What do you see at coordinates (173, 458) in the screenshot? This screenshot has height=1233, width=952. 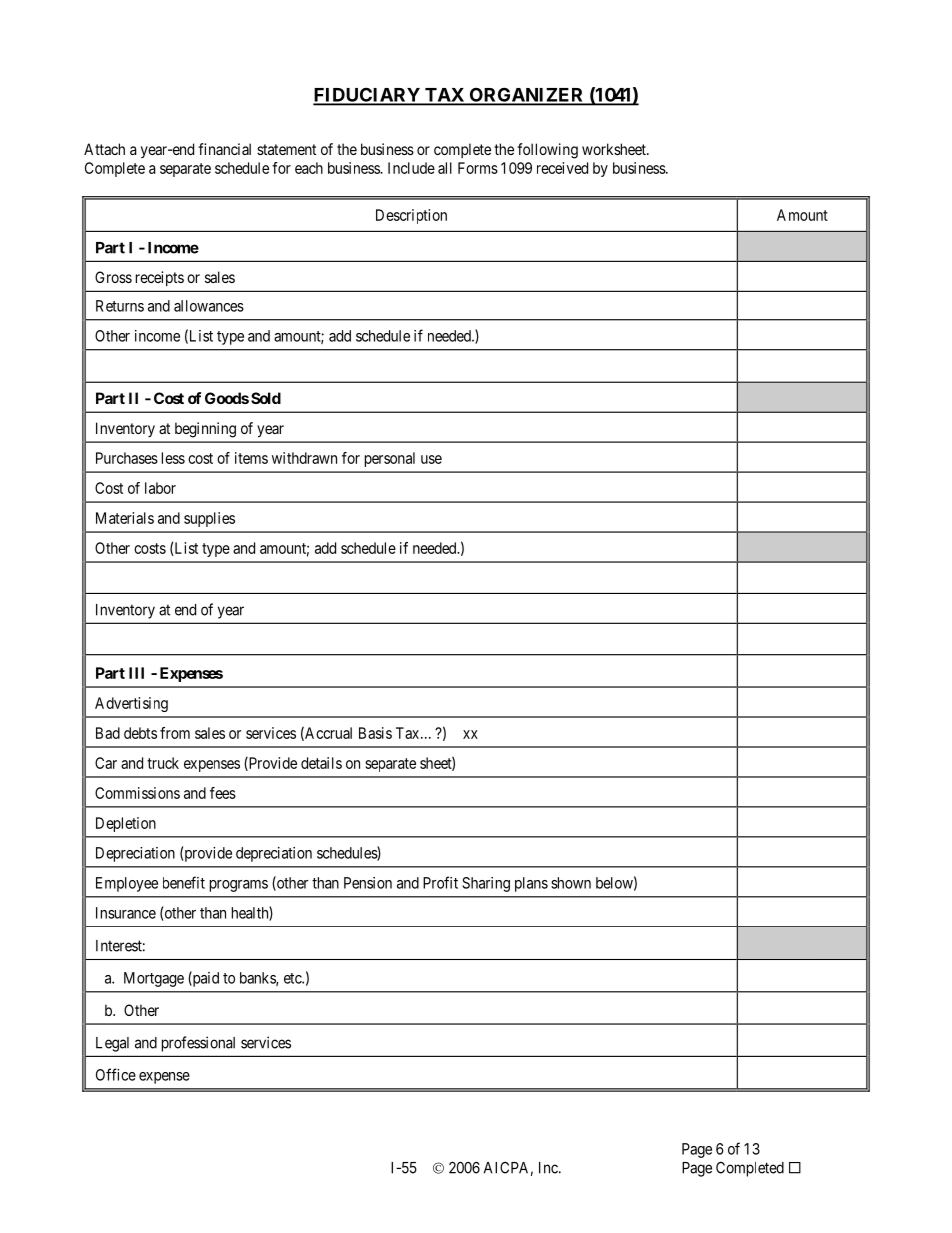 I see `less` at bounding box center [173, 458].
